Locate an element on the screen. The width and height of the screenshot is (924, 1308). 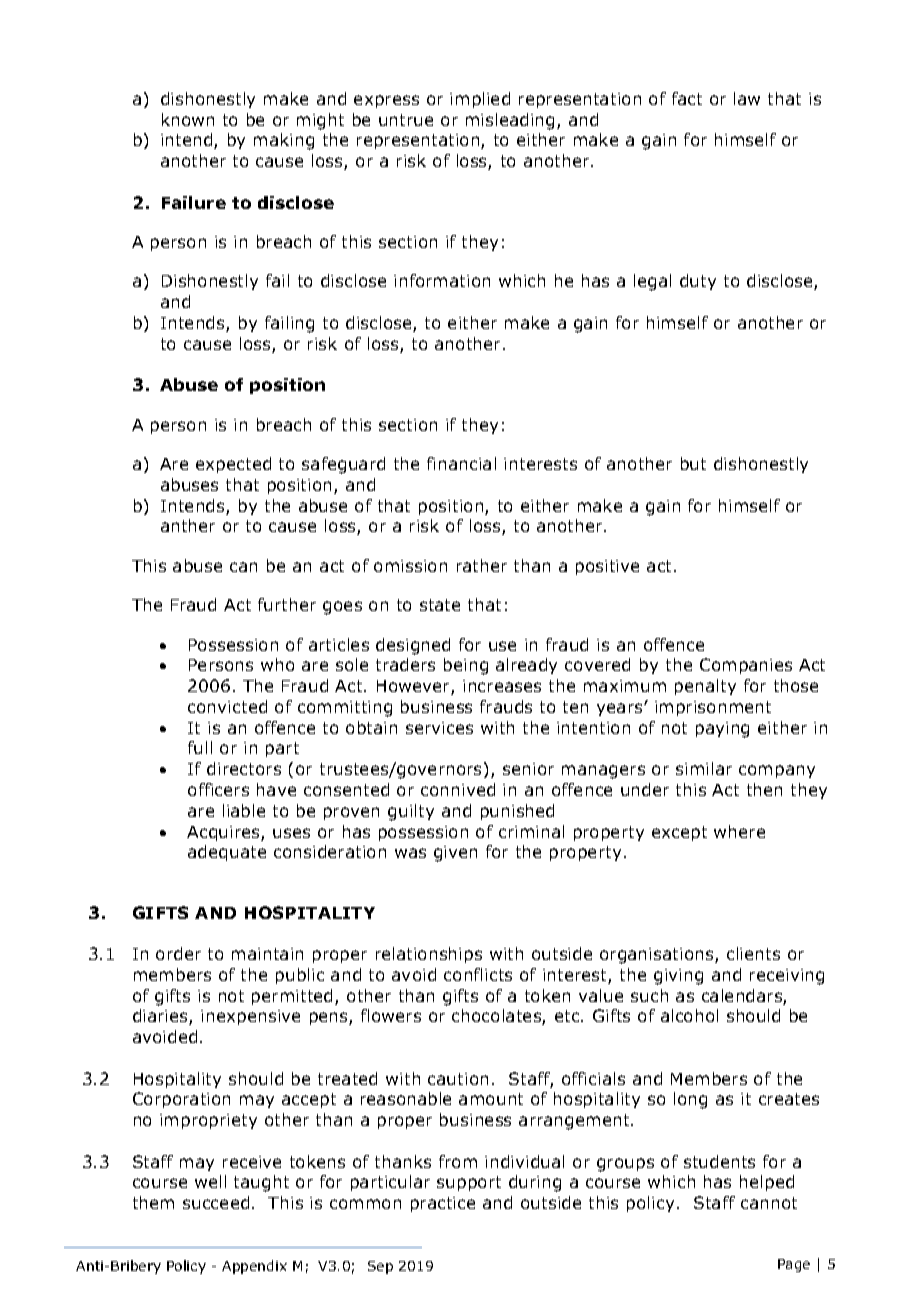
punished is located at coordinates (517, 812).
